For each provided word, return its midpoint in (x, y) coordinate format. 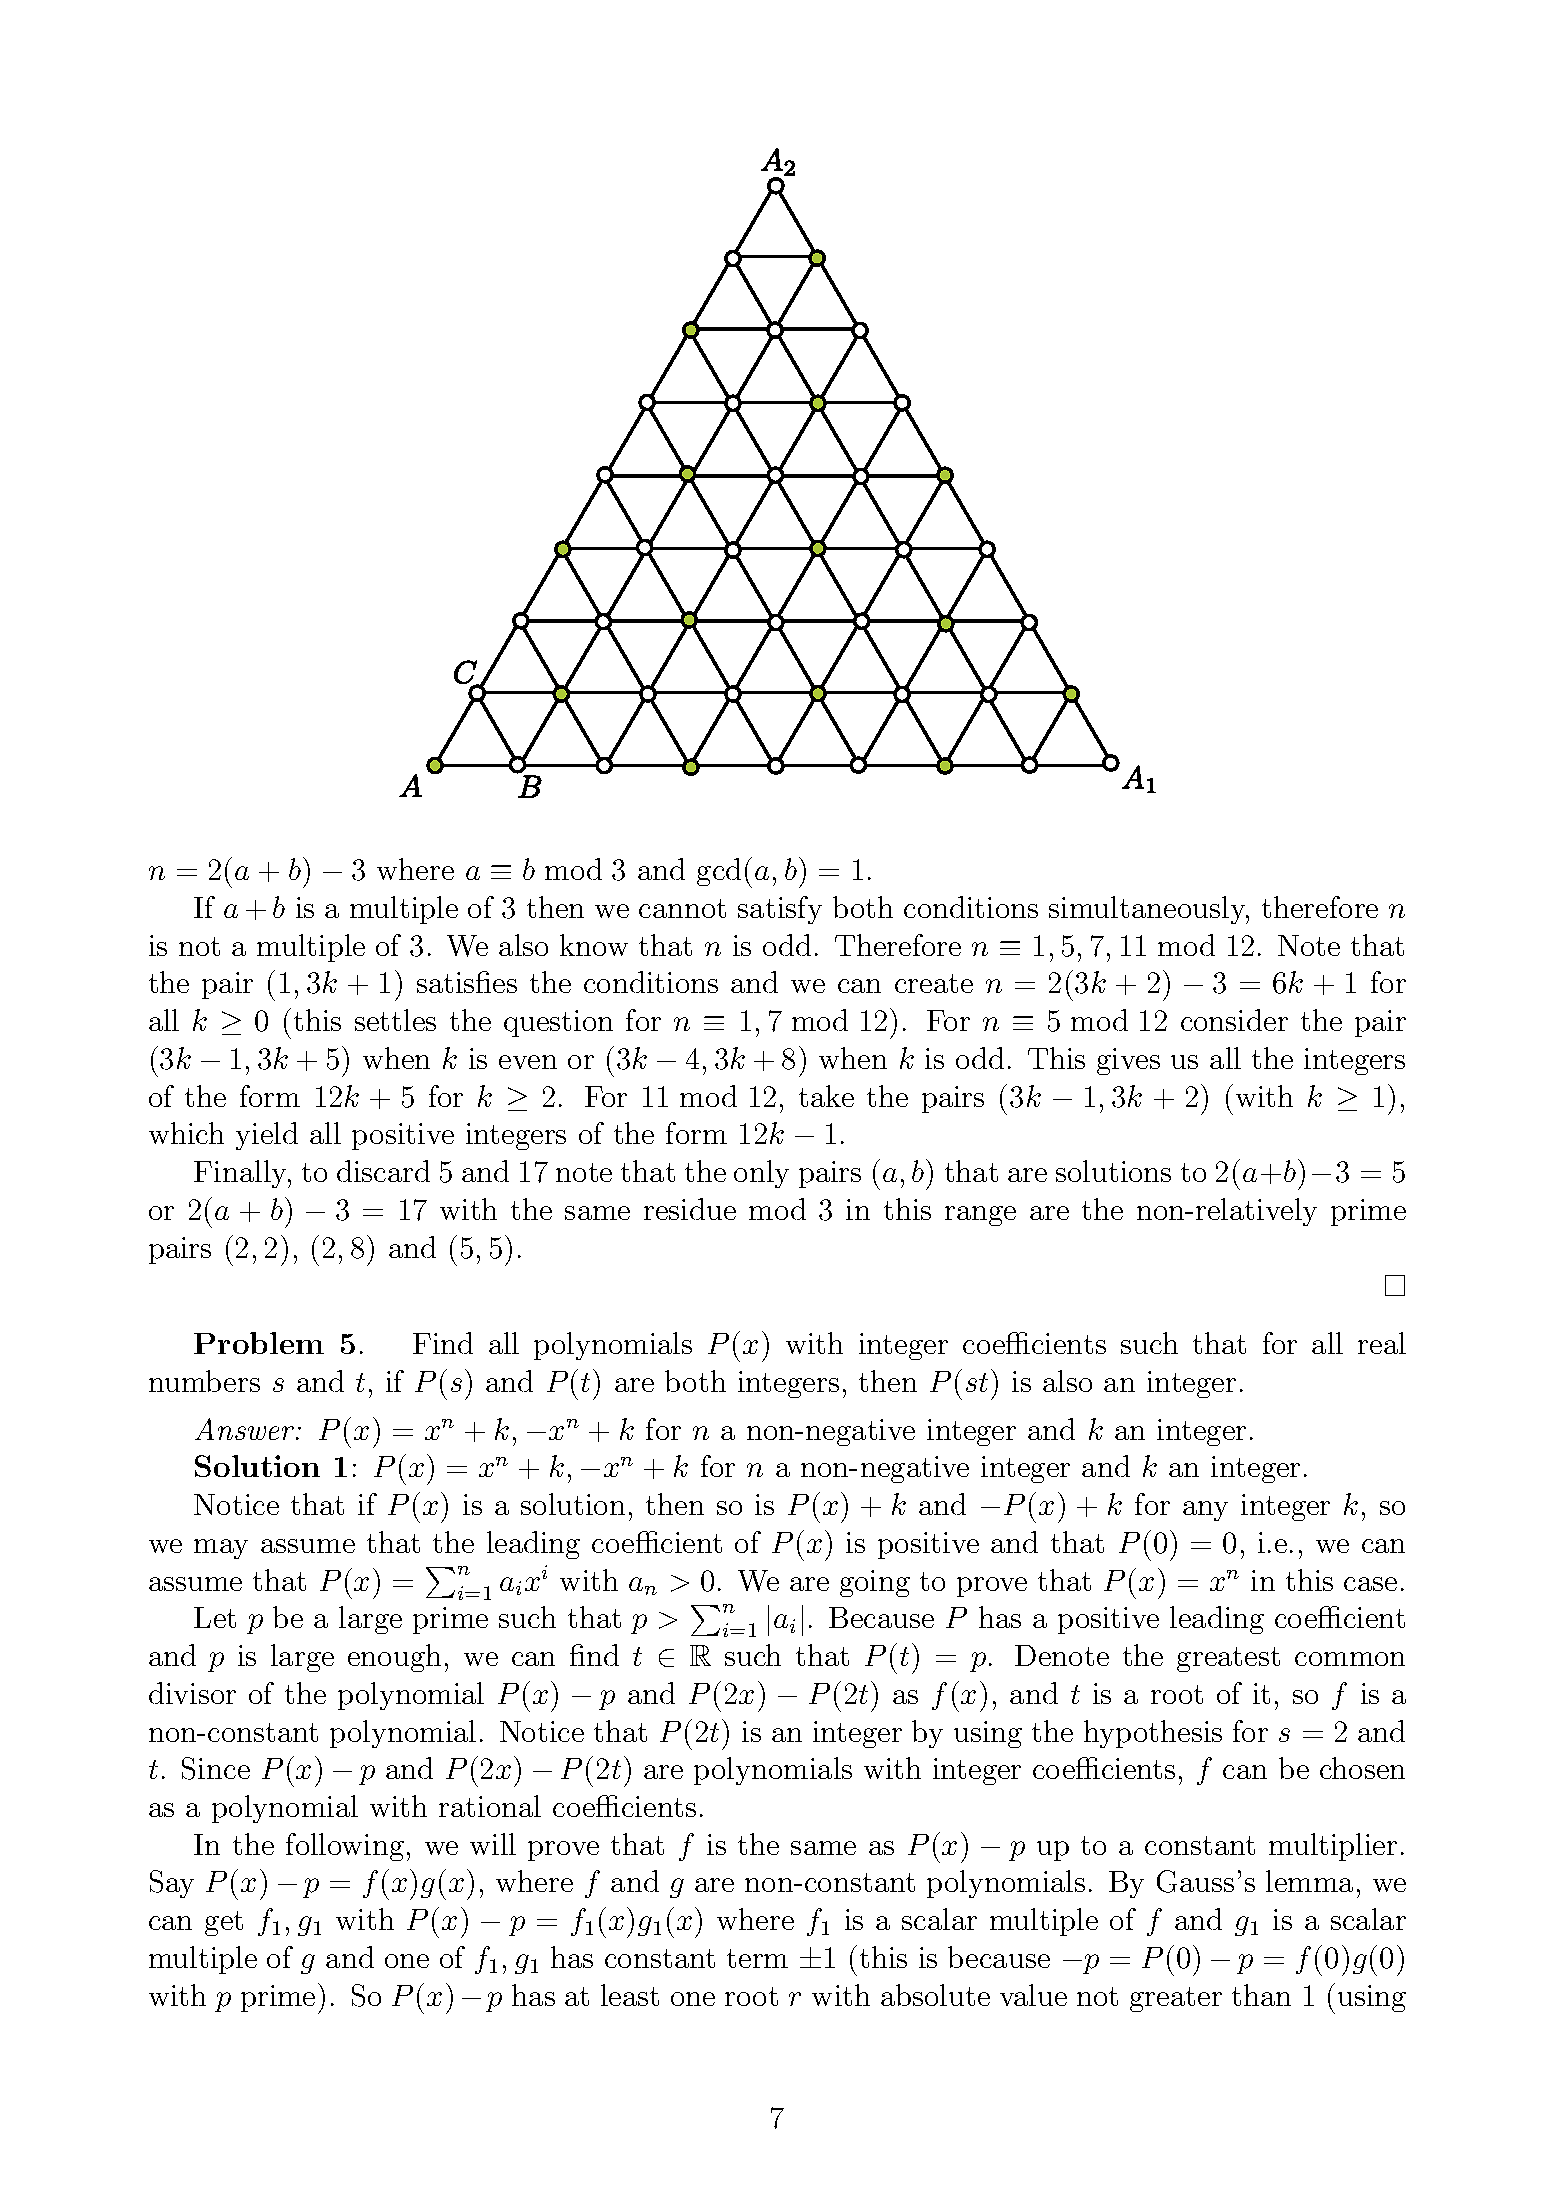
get (224, 1923)
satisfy (780, 910)
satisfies (467, 982)
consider (1234, 1020)
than (1261, 1995)
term (757, 1958)
